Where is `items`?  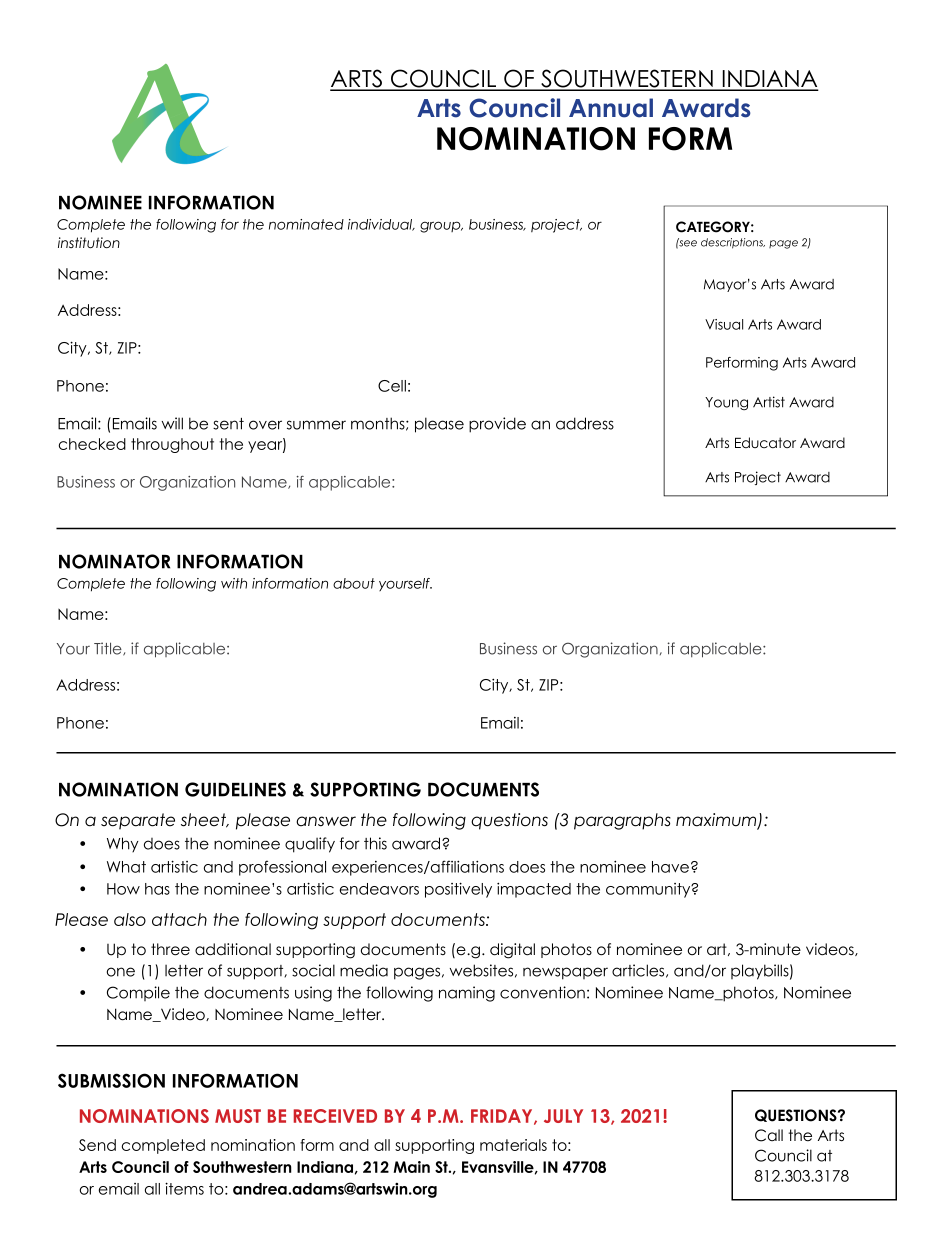 items is located at coordinates (184, 1188).
